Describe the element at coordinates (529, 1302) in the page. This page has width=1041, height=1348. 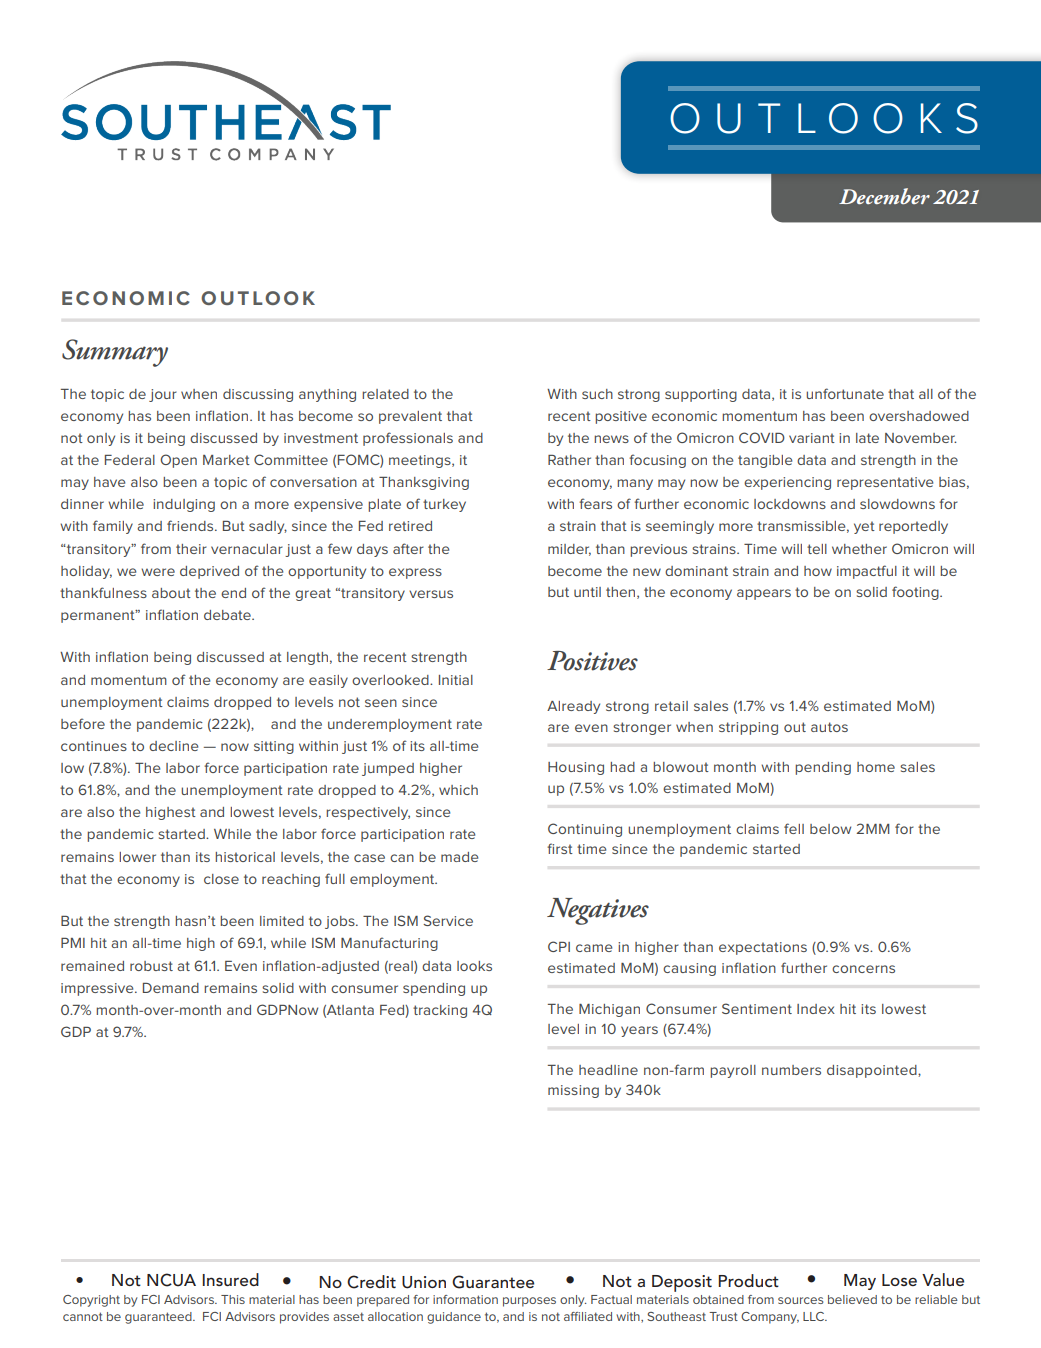
I see `purposes` at that location.
